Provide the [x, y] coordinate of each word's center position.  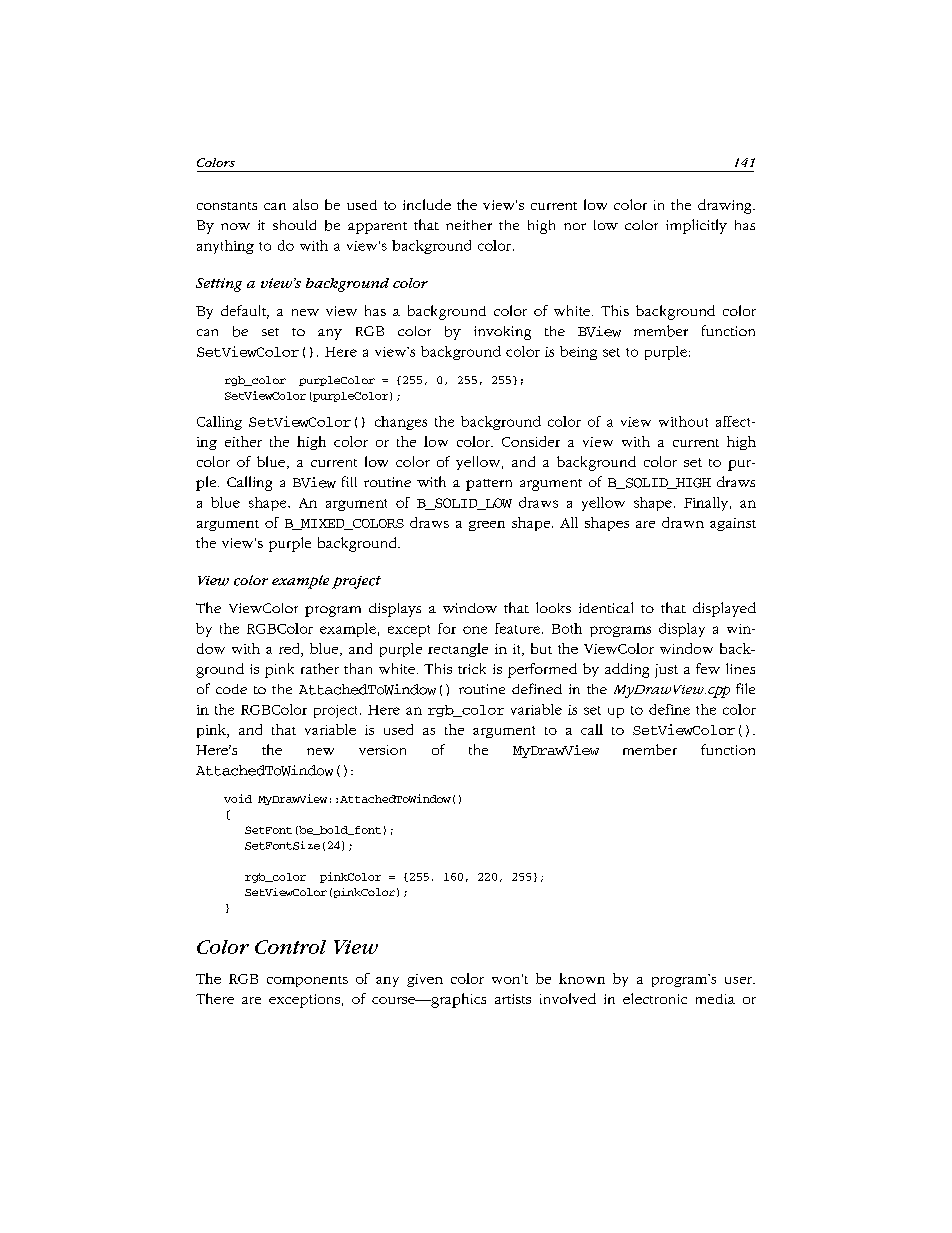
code [231, 689]
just [666, 671]
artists [513, 999]
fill [349, 481]
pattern [489, 485]
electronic [655, 998]
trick [472, 668]
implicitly [696, 226]
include [427, 204]
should [294, 225]
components [307, 981]
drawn [683, 522]
